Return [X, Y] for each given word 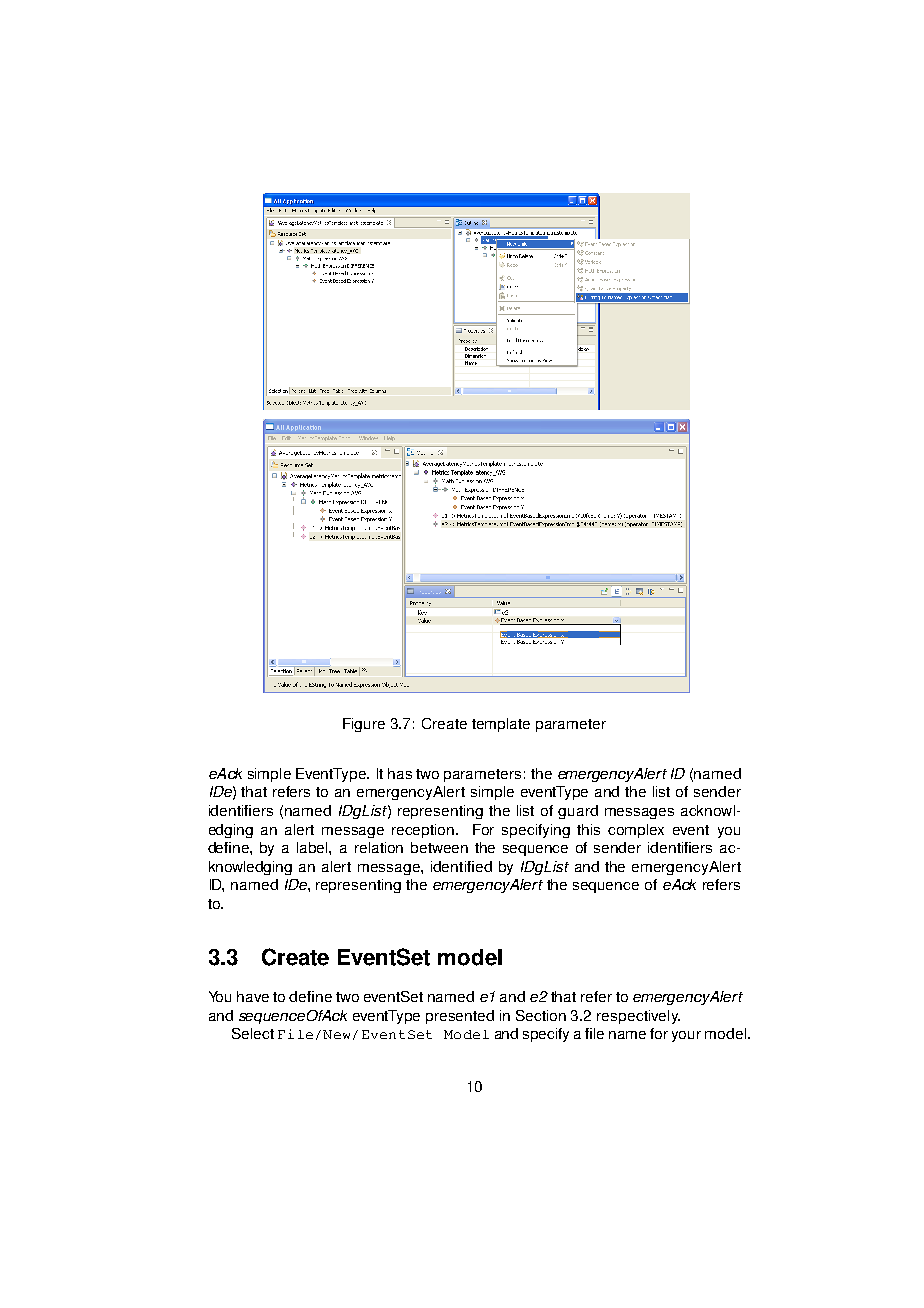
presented [460, 1017]
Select [253, 1033]
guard [578, 812]
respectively [638, 1017]
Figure [364, 725]
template [501, 725]
